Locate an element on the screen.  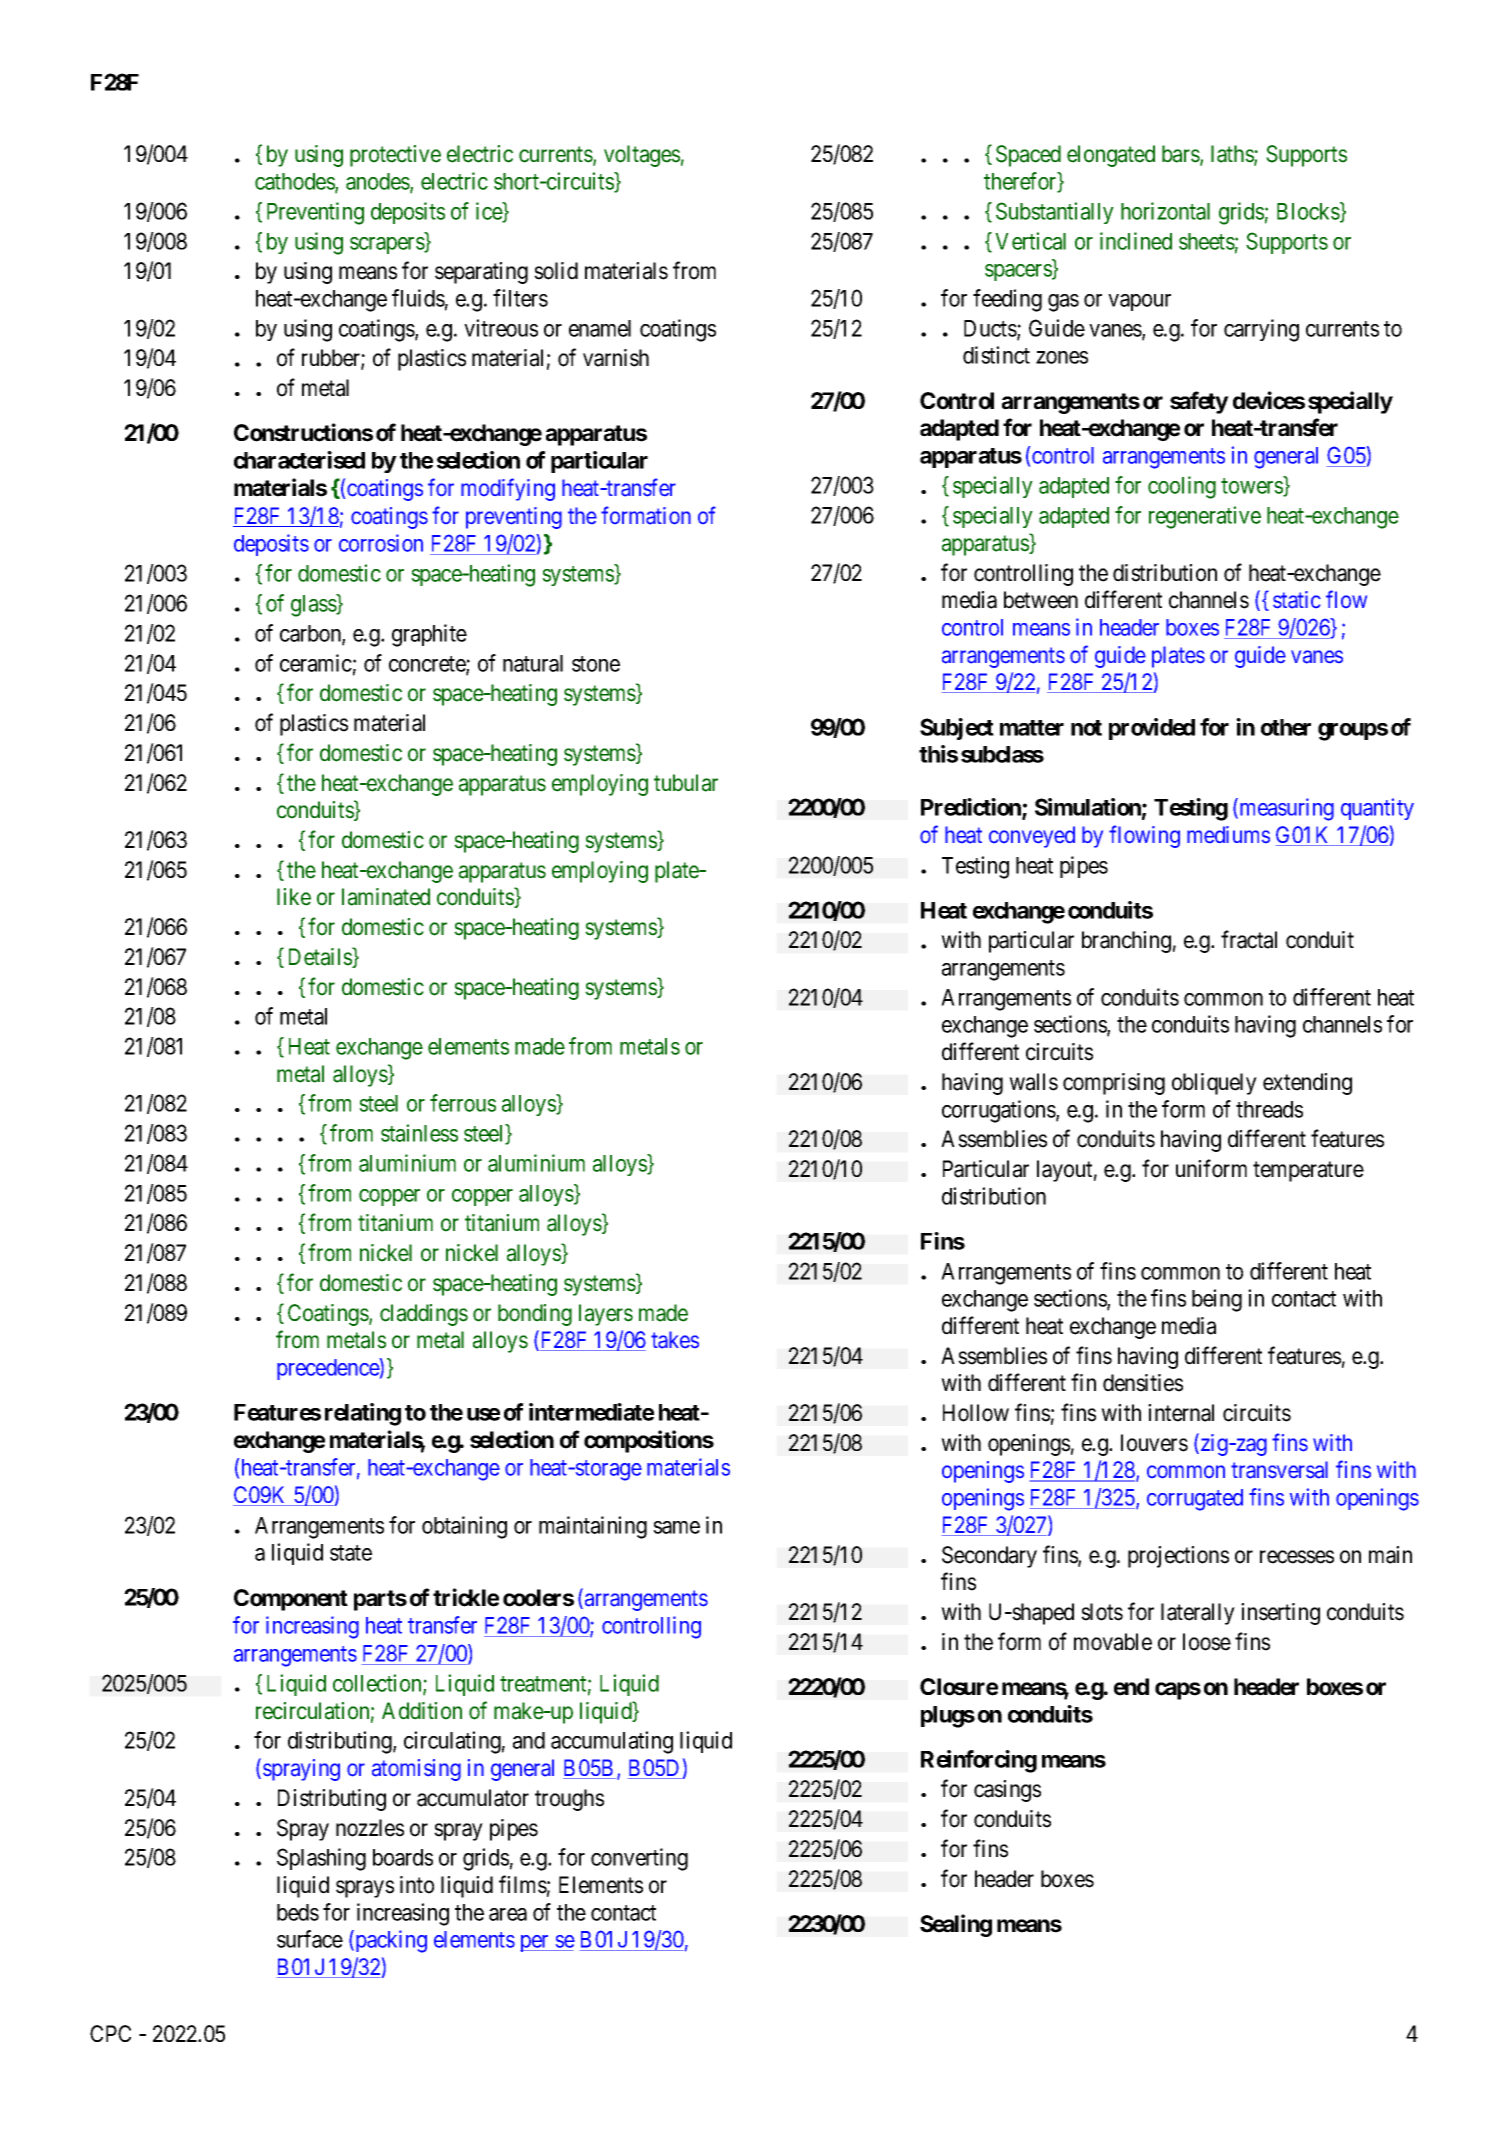
internal is located at coordinates (1181, 1413).
